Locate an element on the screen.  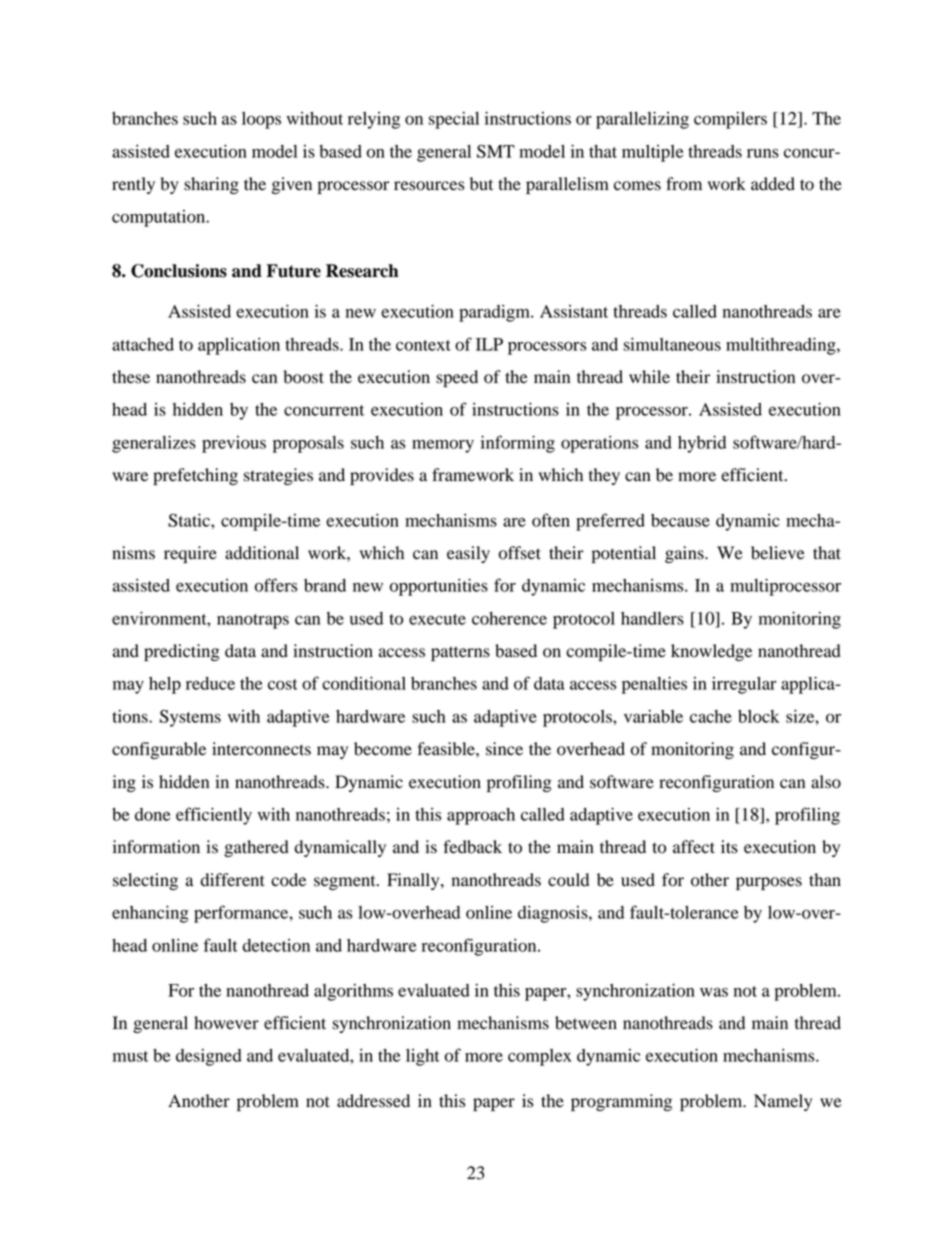
since is located at coordinates (504, 749).
